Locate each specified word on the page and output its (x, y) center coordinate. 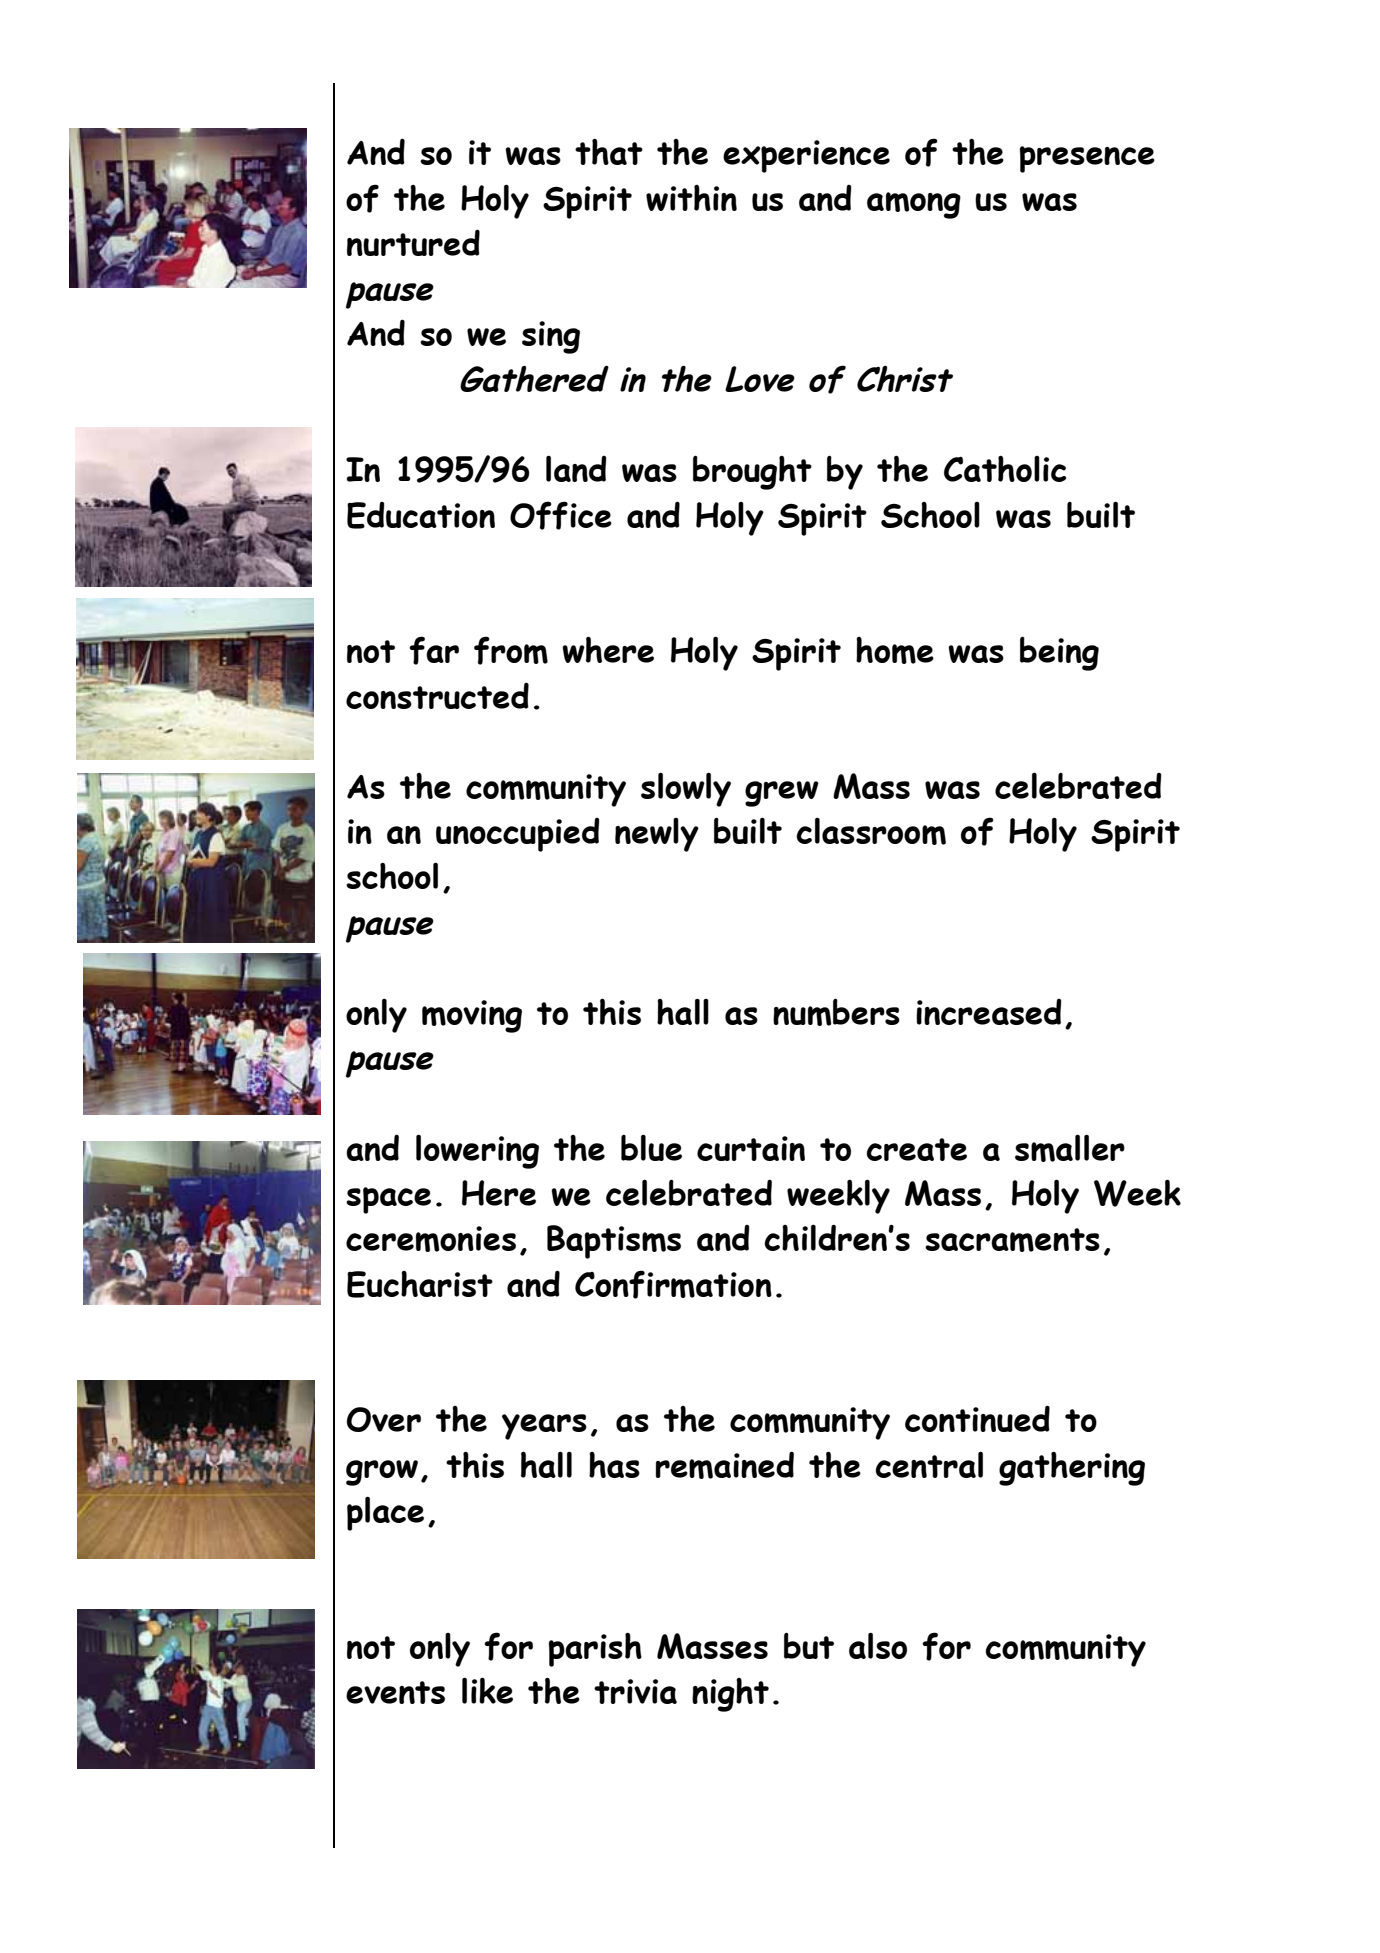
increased (989, 1012)
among (914, 205)
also (878, 1646)
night (730, 1695)
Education (421, 515)
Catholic (1005, 469)
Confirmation (673, 1284)
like (487, 1691)
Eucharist (420, 1284)
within (691, 198)
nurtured (413, 242)
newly (657, 835)
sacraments (1012, 1240)
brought (752, 472)
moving (472, 1016)
